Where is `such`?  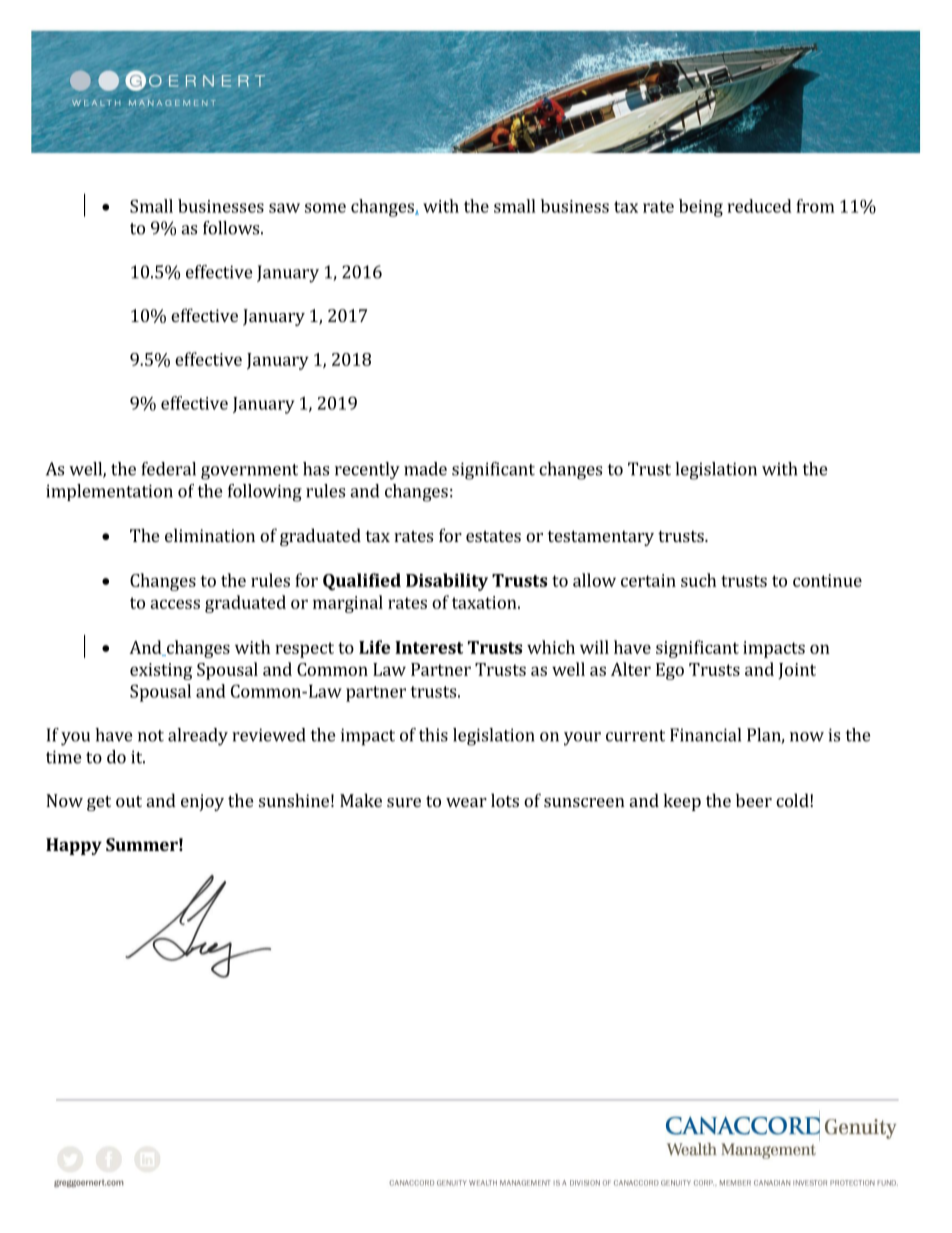
such is located at coordinates (698, 580).
